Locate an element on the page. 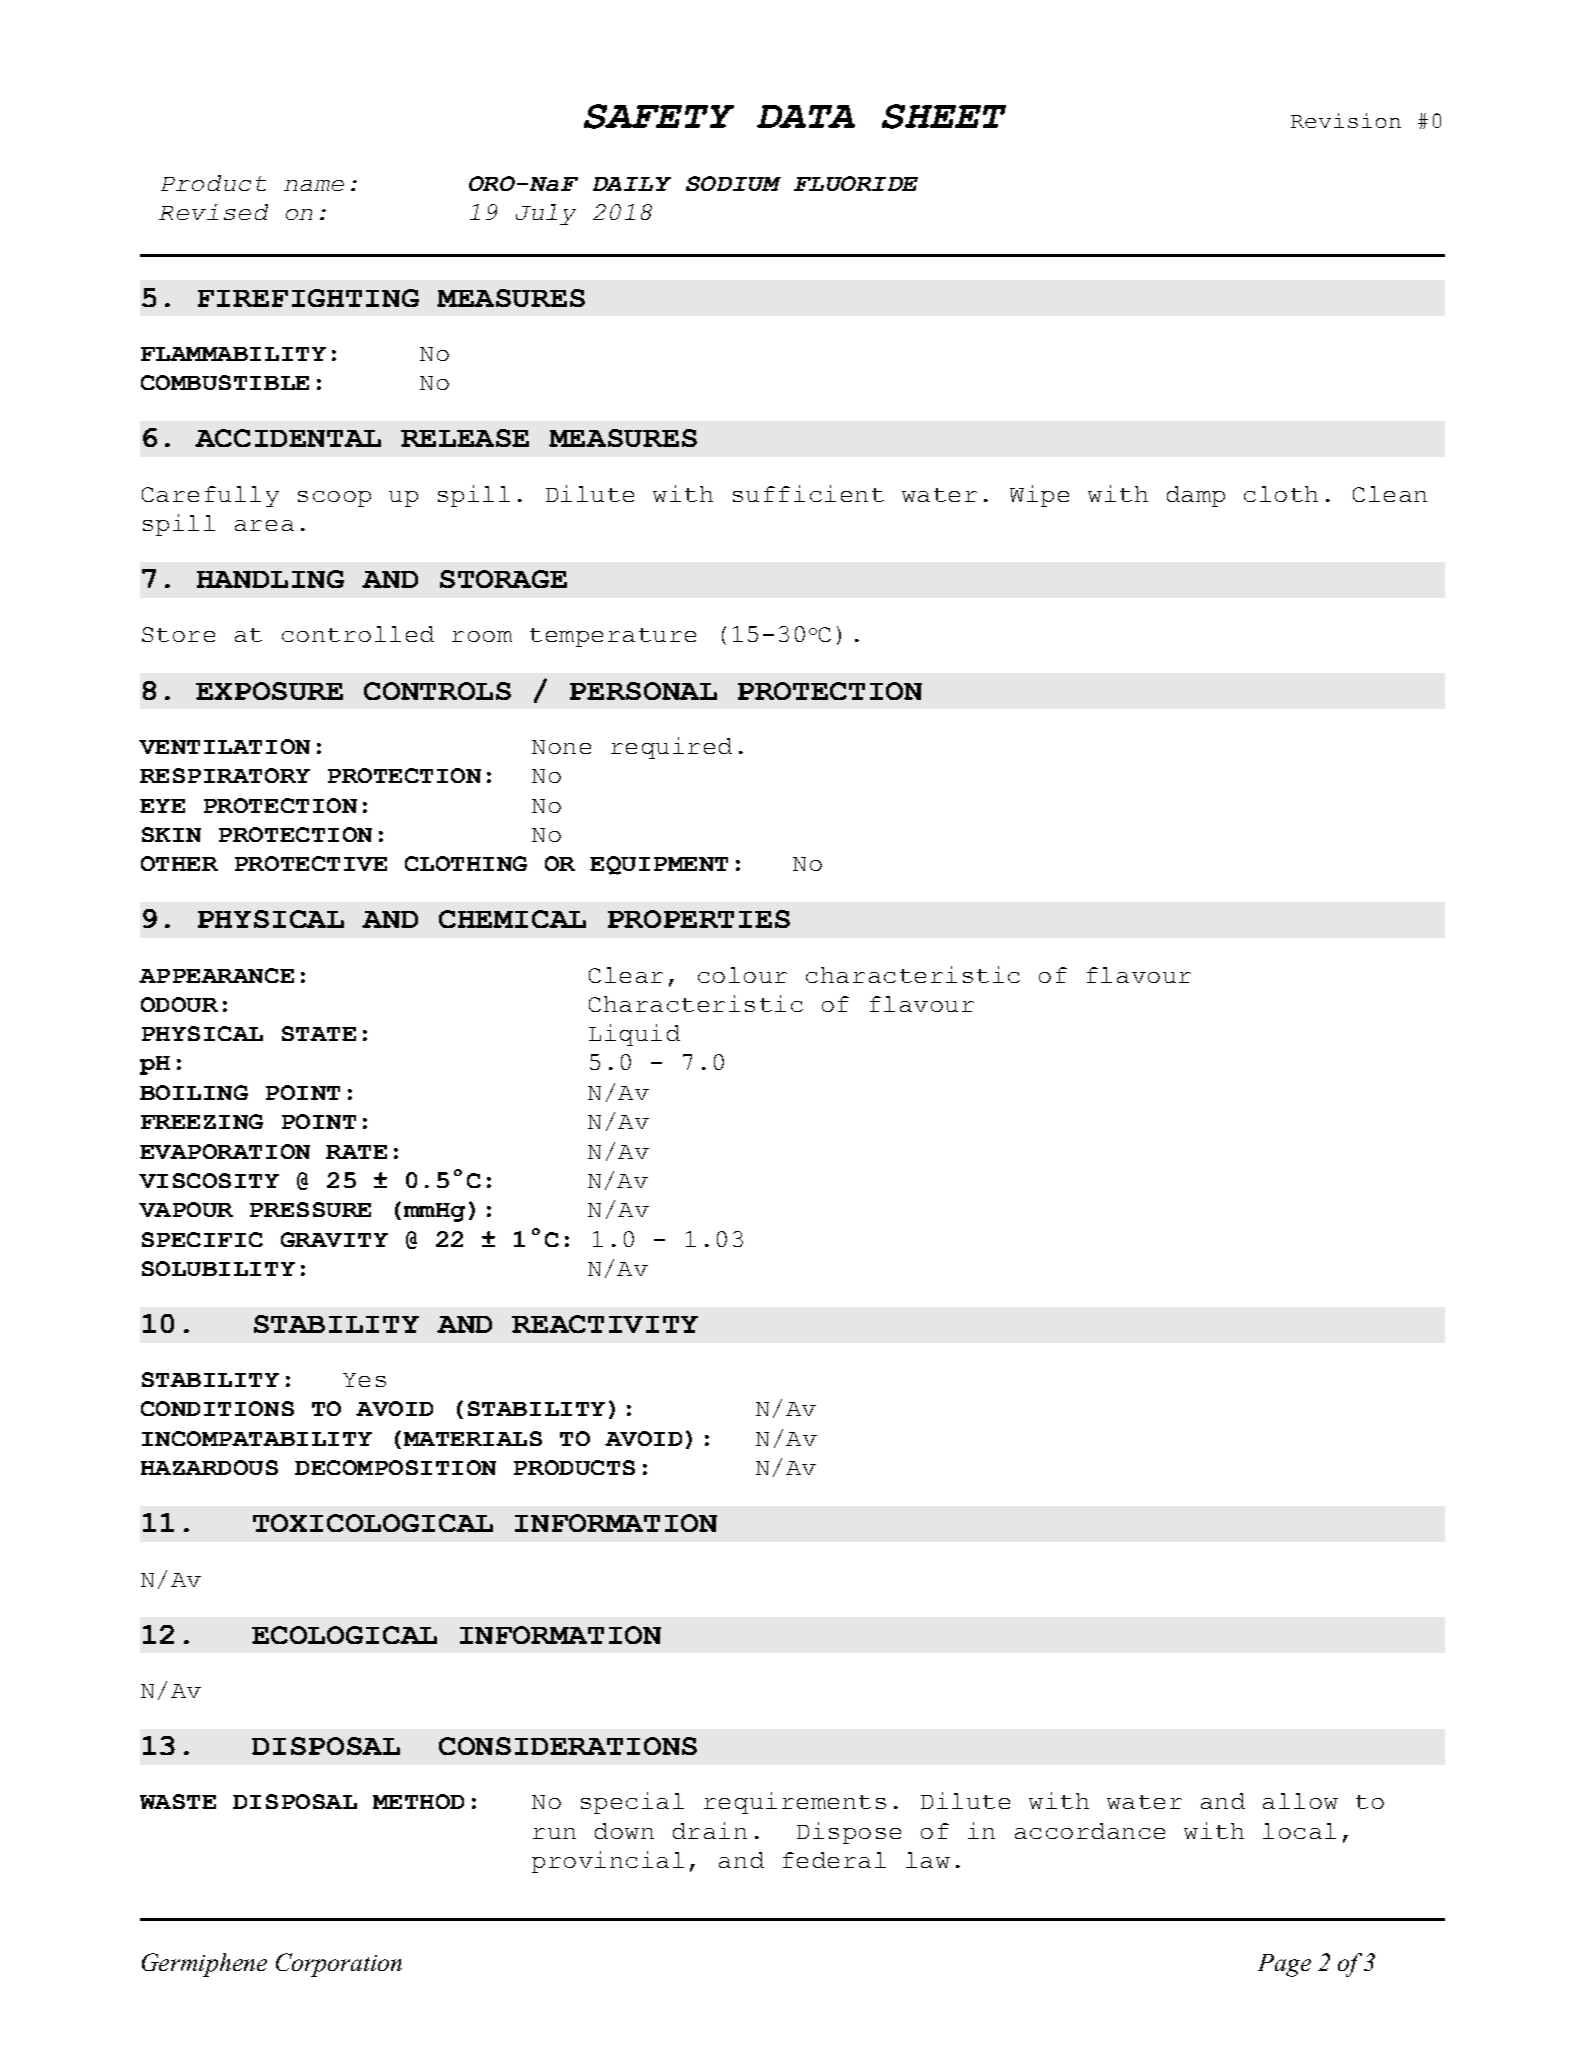 Image resolution: width=1584 pixels, height=2050 pixels. REACTIVITY is located at coordinates (605, 1324).
